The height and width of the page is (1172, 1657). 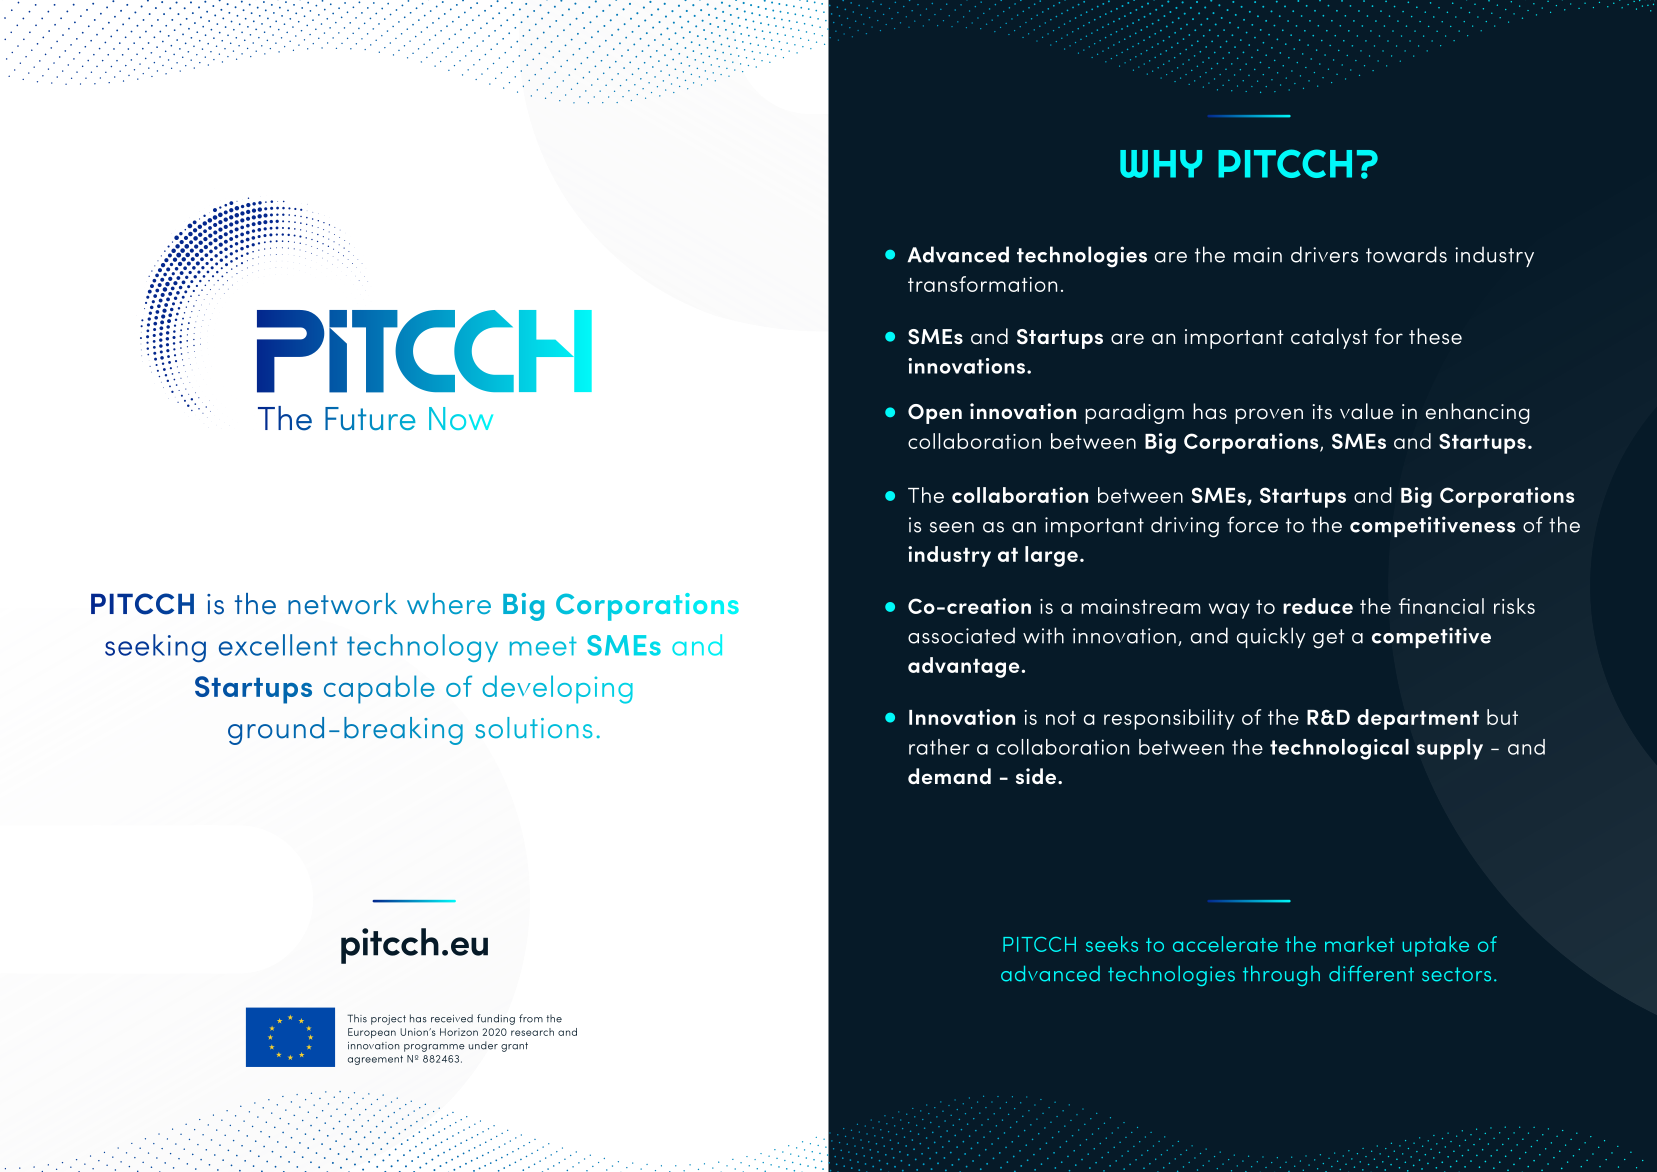 What do you see at coordinates (1318, 606) in the page?
I see `reduce` at bounding box center [1318, 606].
